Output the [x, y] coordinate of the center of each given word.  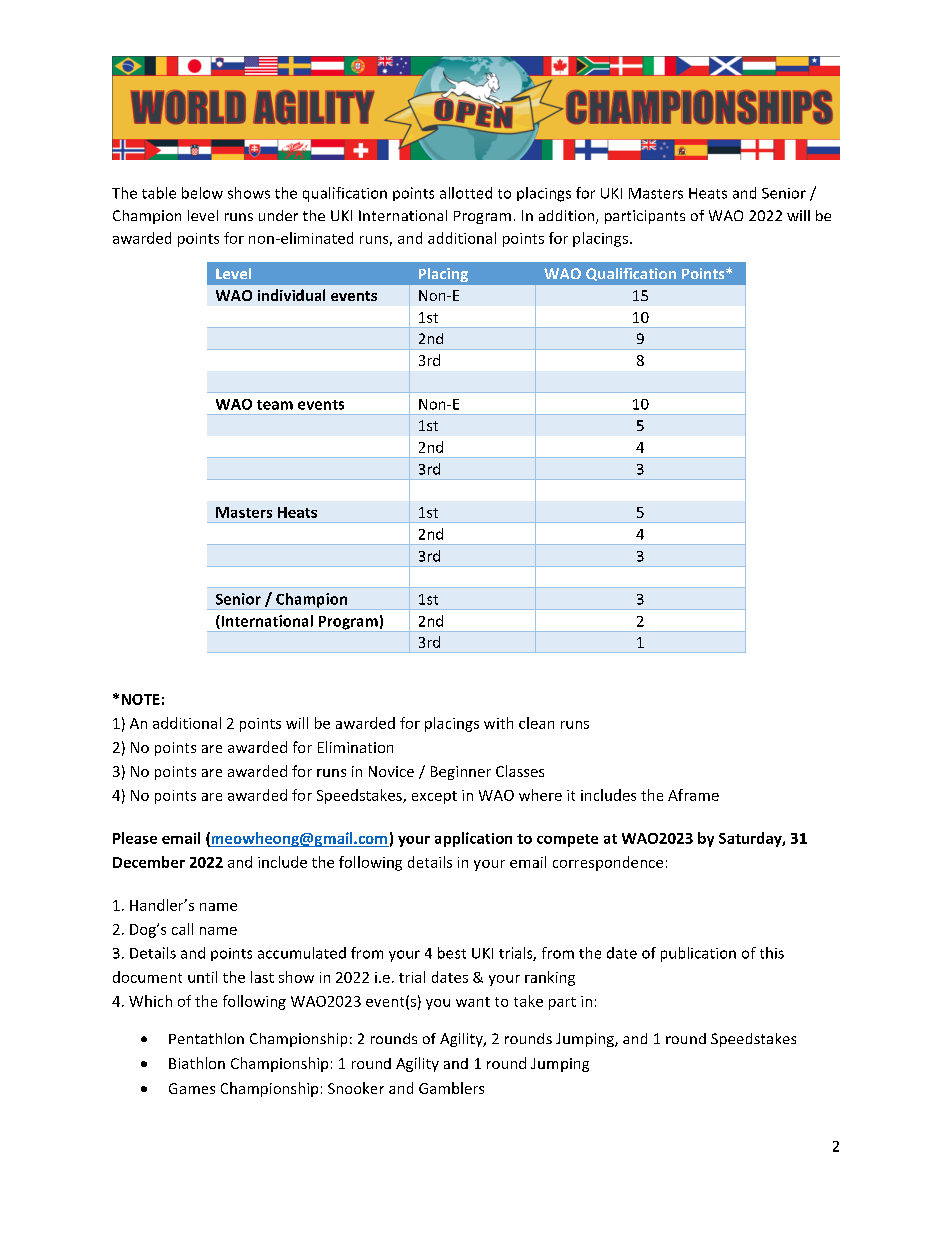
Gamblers [451, 1088]
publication [698, 954]
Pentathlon [206, 1038]
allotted [466, 193]
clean [536, 723]
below [202, 193]
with [498, 723]
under [278, 215]
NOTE [141, 699]
